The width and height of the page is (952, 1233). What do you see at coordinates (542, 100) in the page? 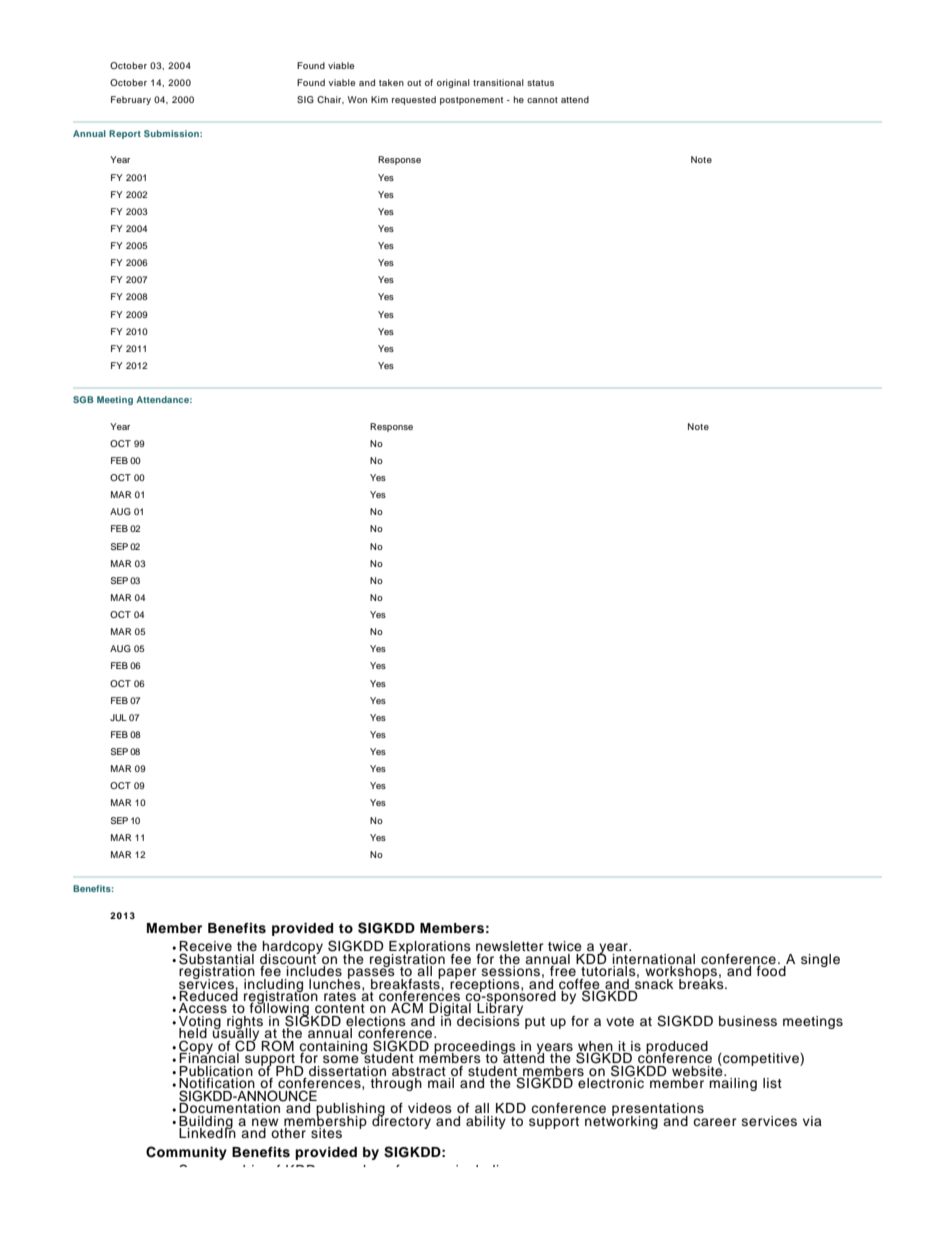
I see `cannot` at bounding box center [542, 100].
